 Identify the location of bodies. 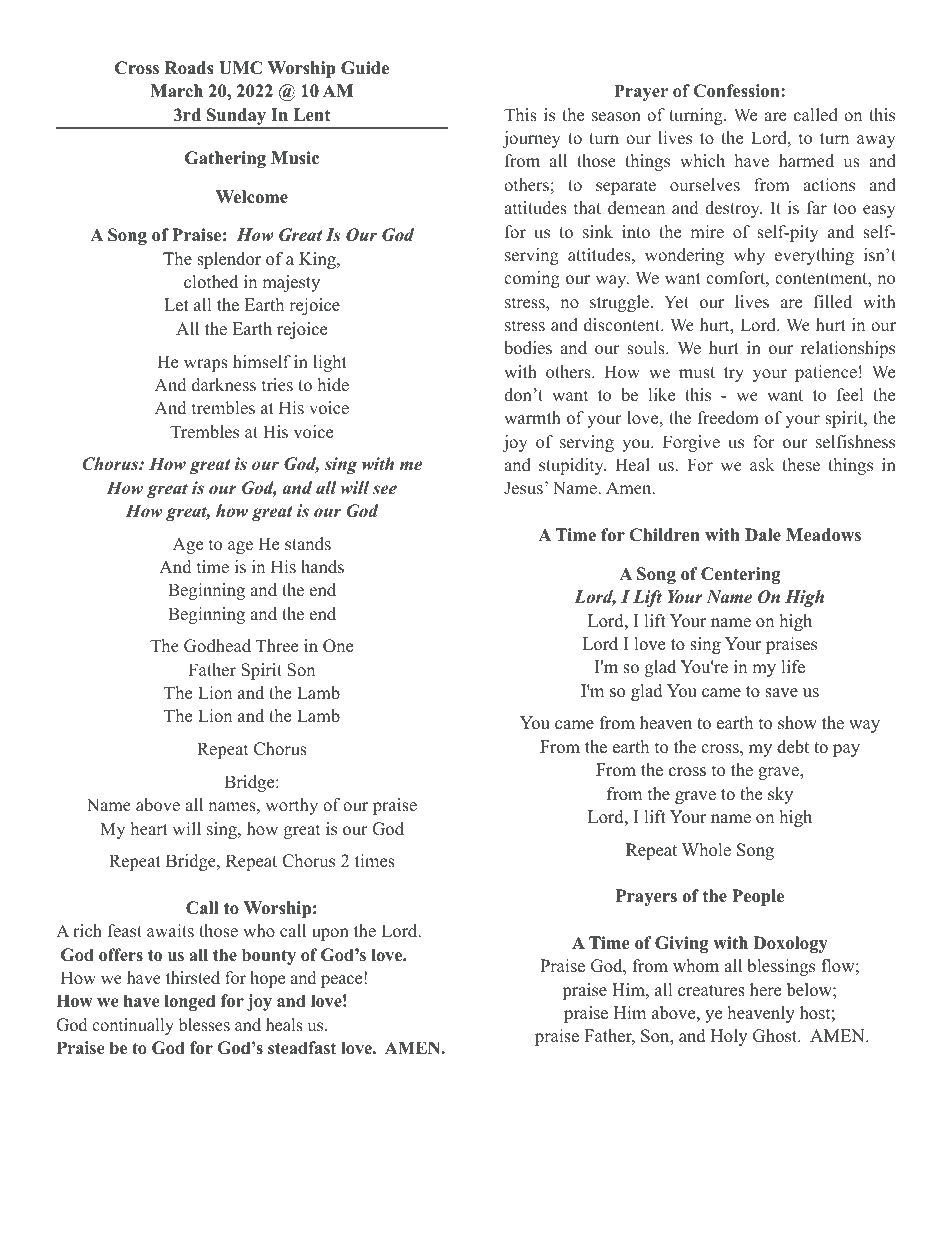
(528, 348).
